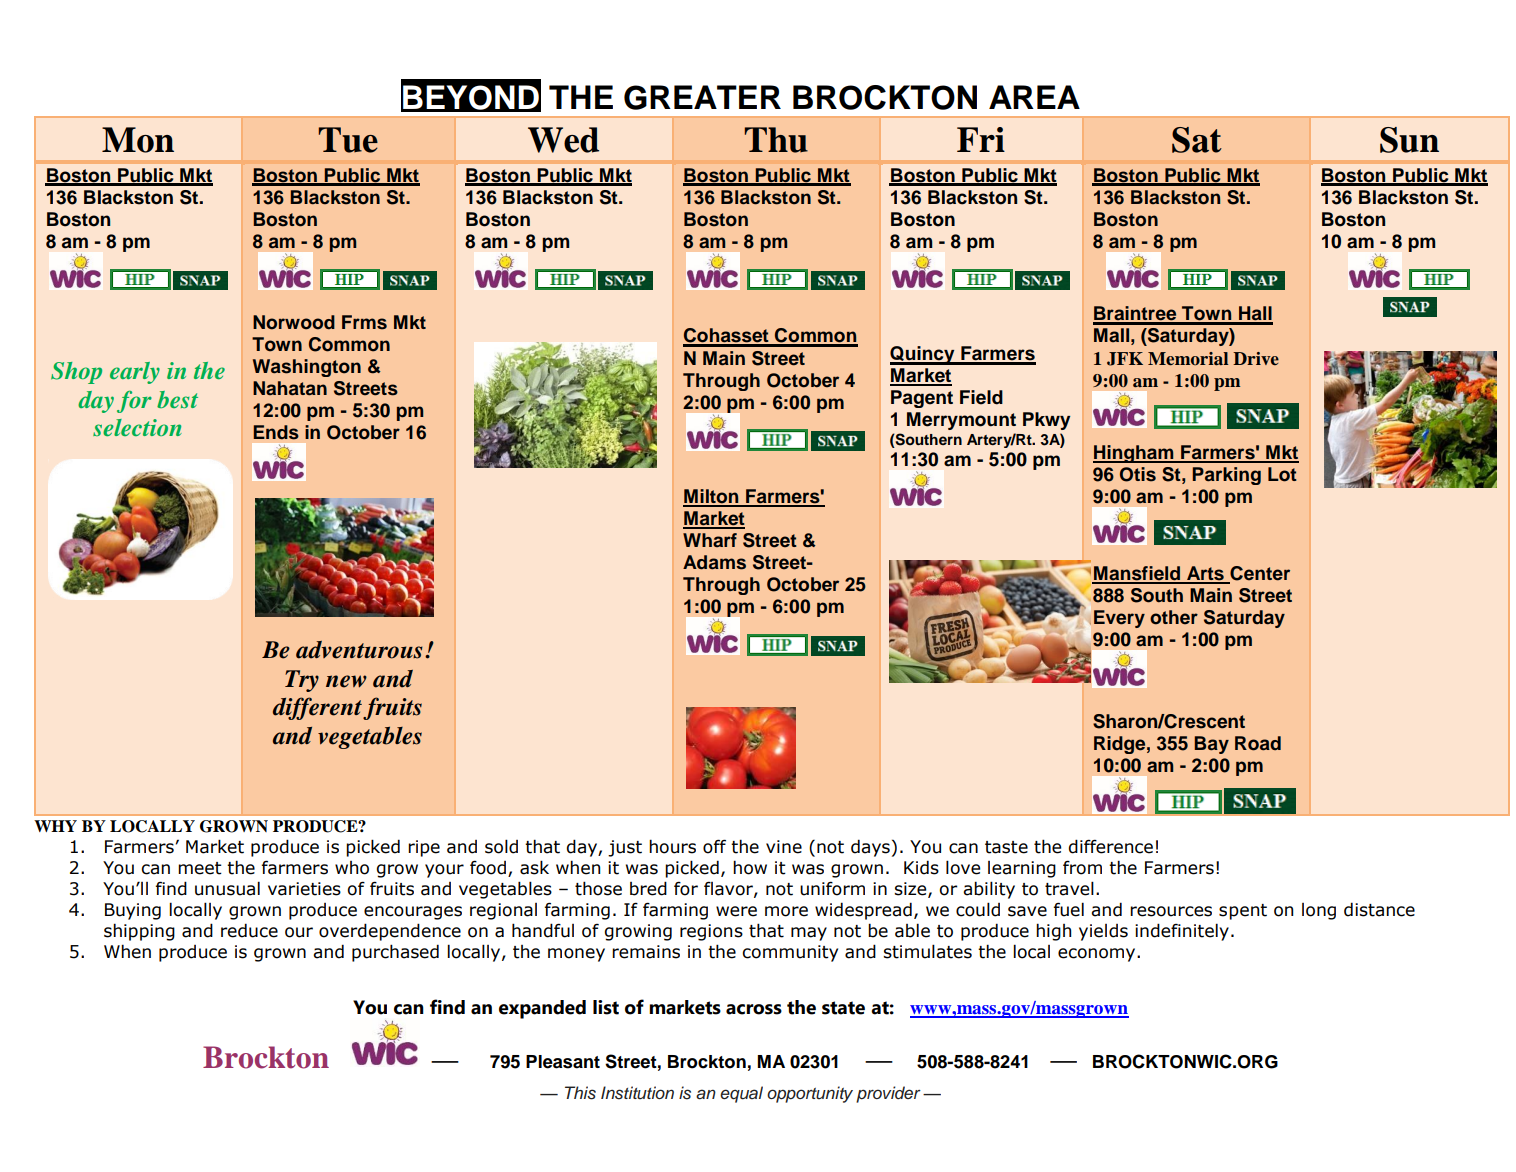  I want to click on Sun, so click(1409, 140).
